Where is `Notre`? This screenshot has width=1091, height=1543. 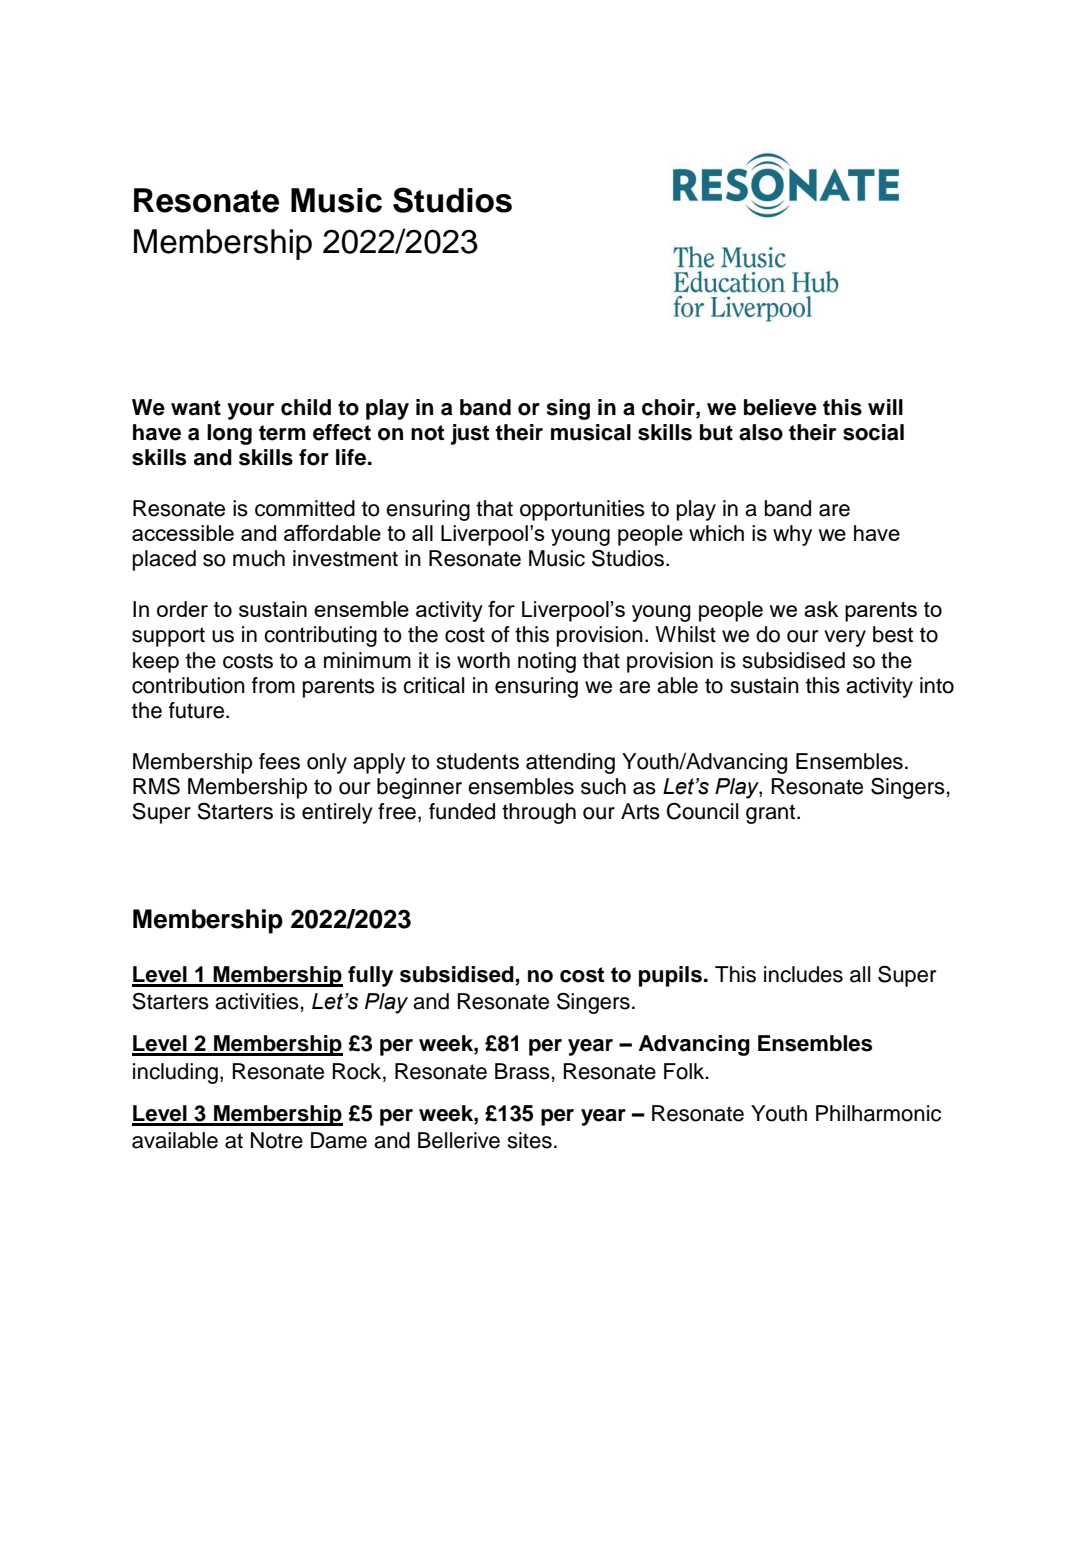 Notre is located at coordinates (277, 1140).
